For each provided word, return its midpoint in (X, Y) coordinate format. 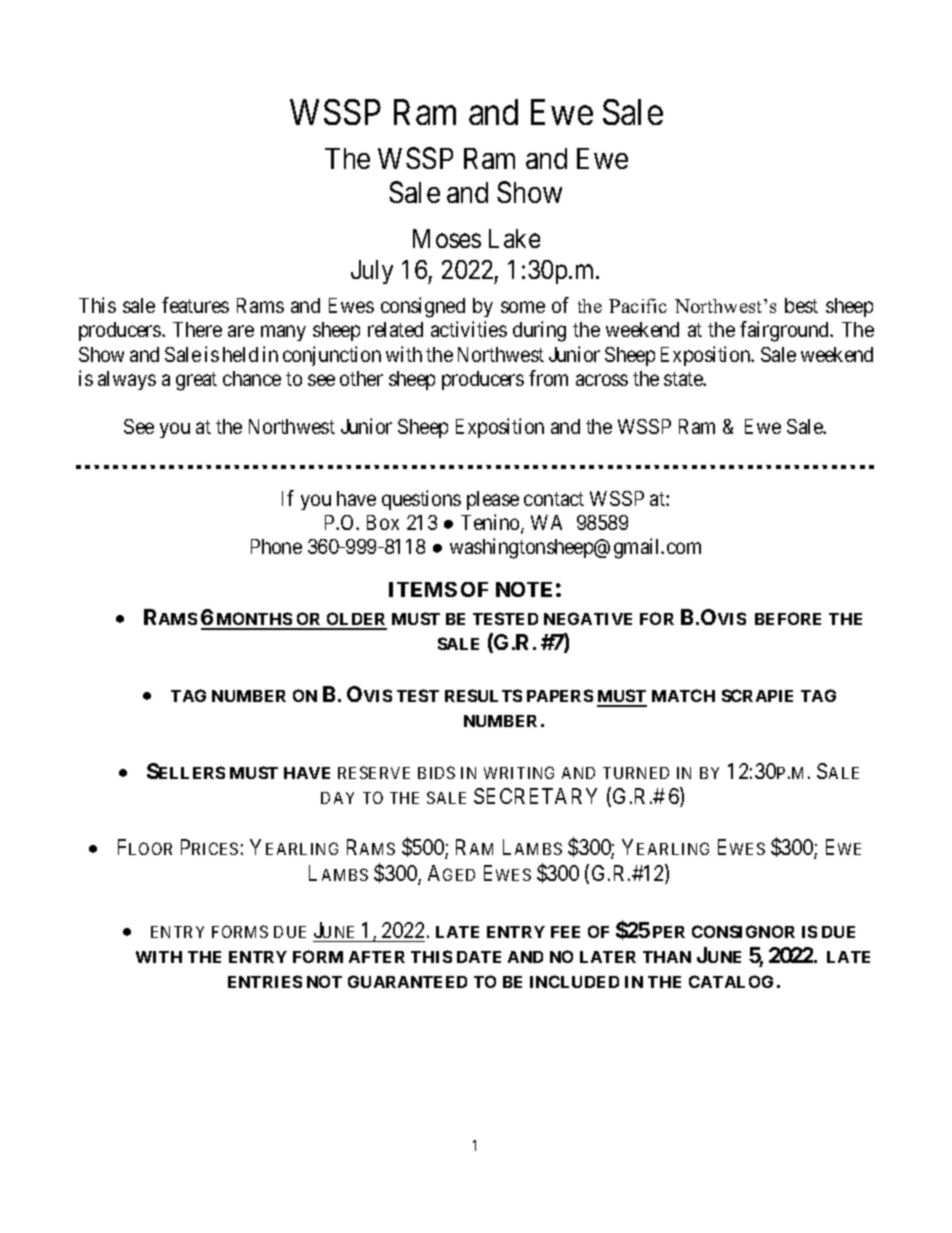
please (493, 500)
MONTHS (254, 620)
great (196, 381)
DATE (479, 957)
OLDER (356, 620)
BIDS (436, 772)
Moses (447, 238)
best (801, 305)
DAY (337, 798)
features (195, 305)
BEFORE (788, 618)
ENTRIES (265, 981)
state (684, 379)
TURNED (636, 773)
